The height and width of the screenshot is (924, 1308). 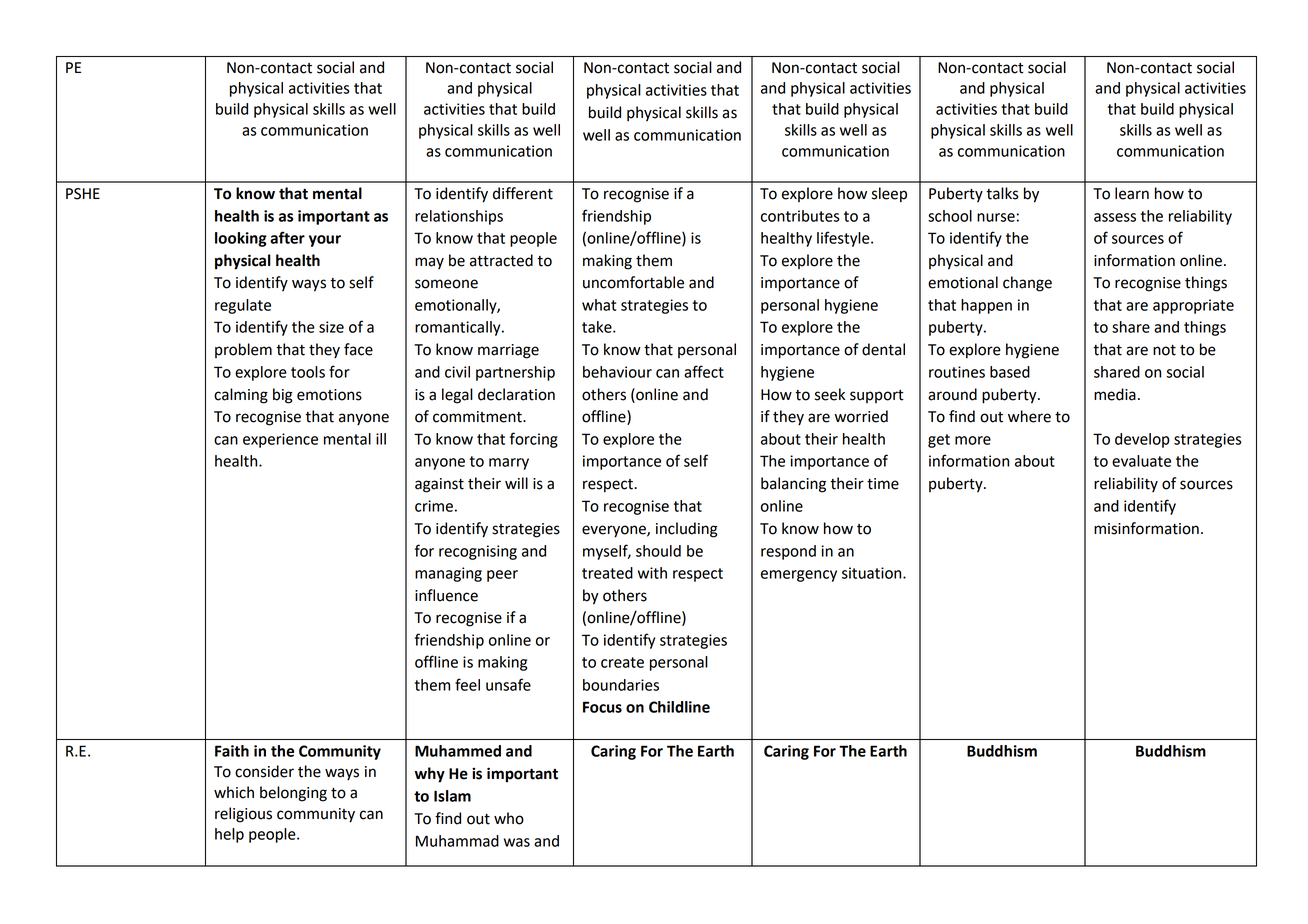 I want to click on who, so click(x=509, y=818).
